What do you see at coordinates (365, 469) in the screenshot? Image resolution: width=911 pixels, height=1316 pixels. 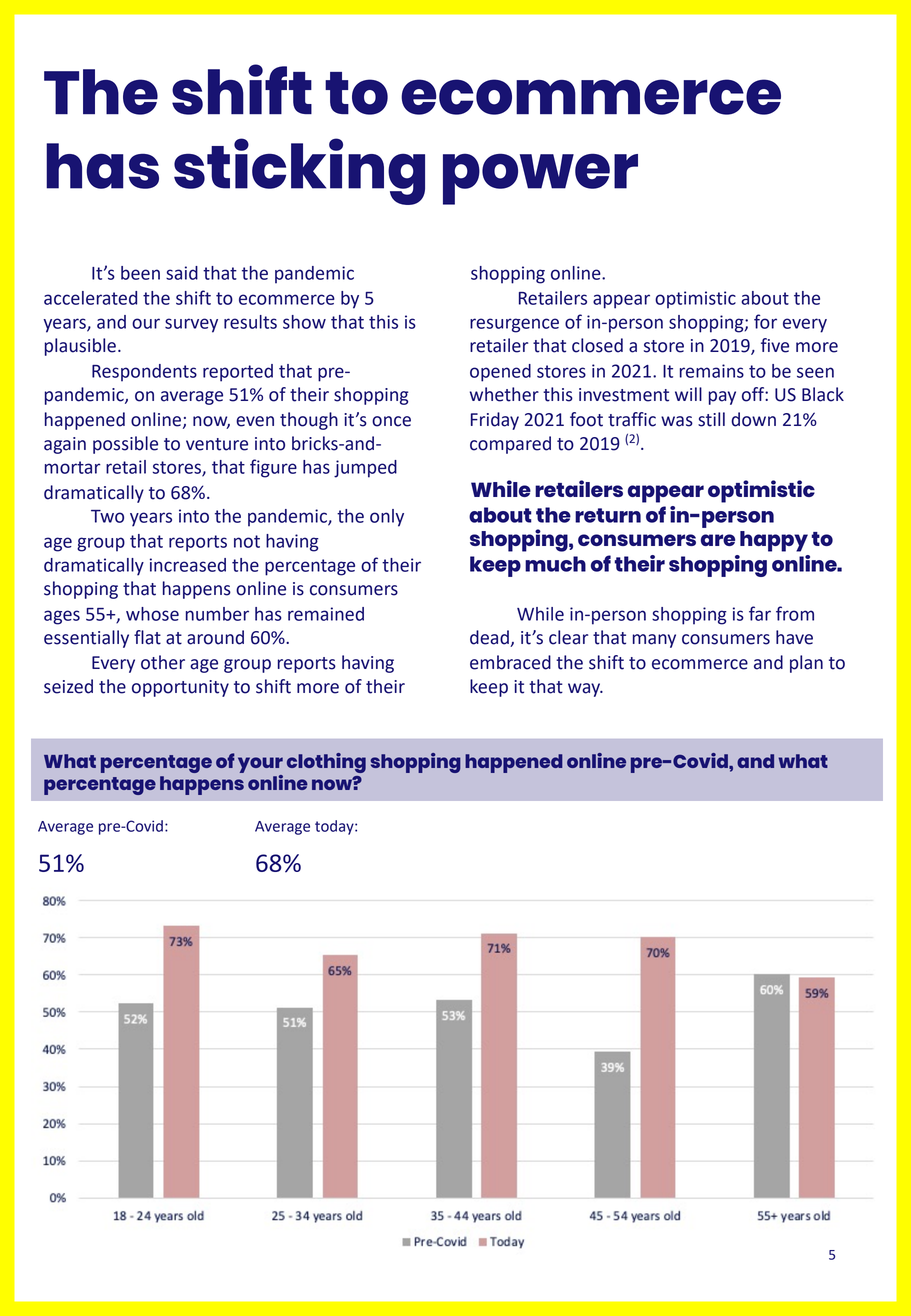 I see `jumped` at bounding box center [365, 469].
